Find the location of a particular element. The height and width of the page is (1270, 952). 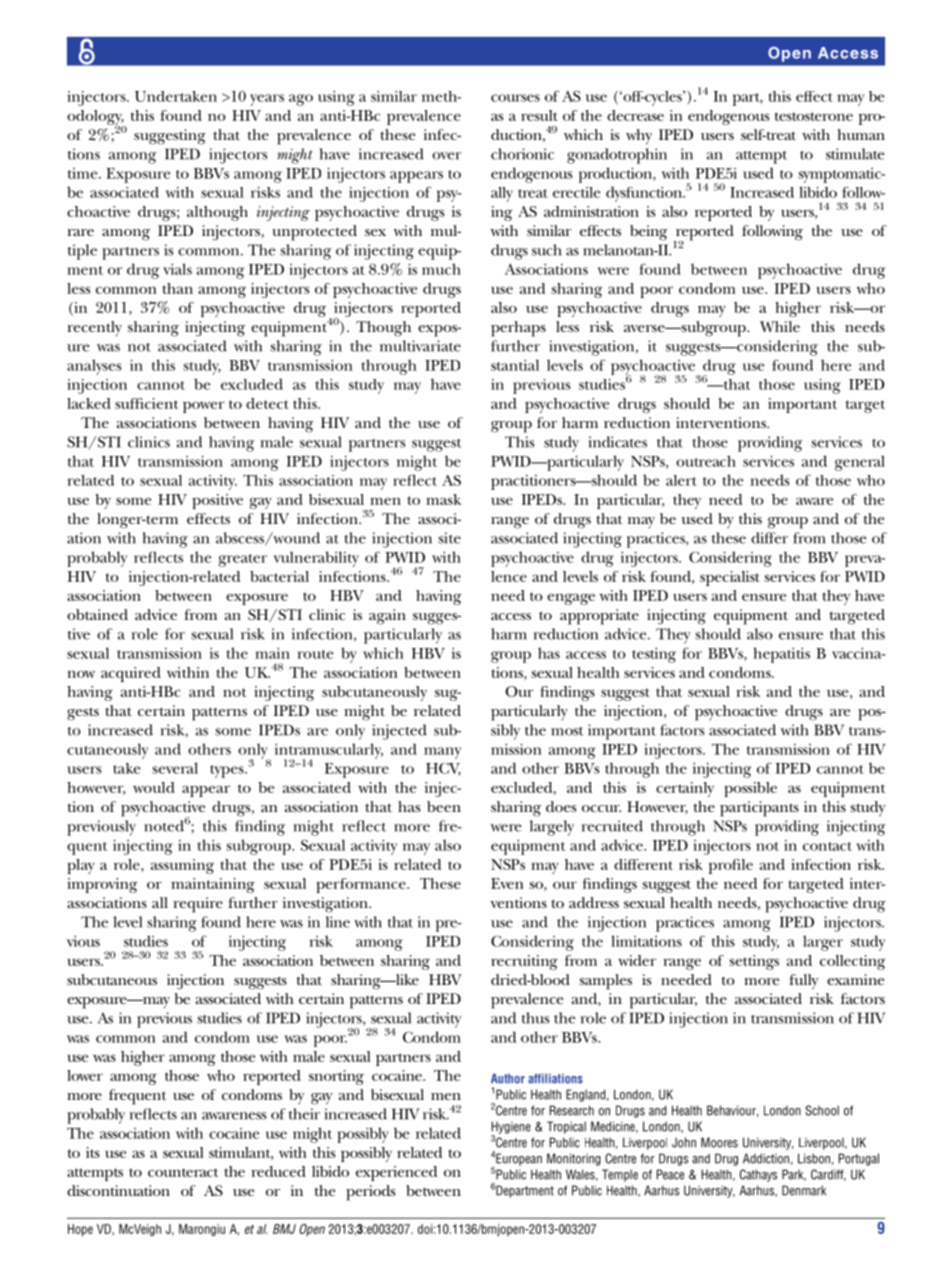

over is located at coordinates (446, 156).
